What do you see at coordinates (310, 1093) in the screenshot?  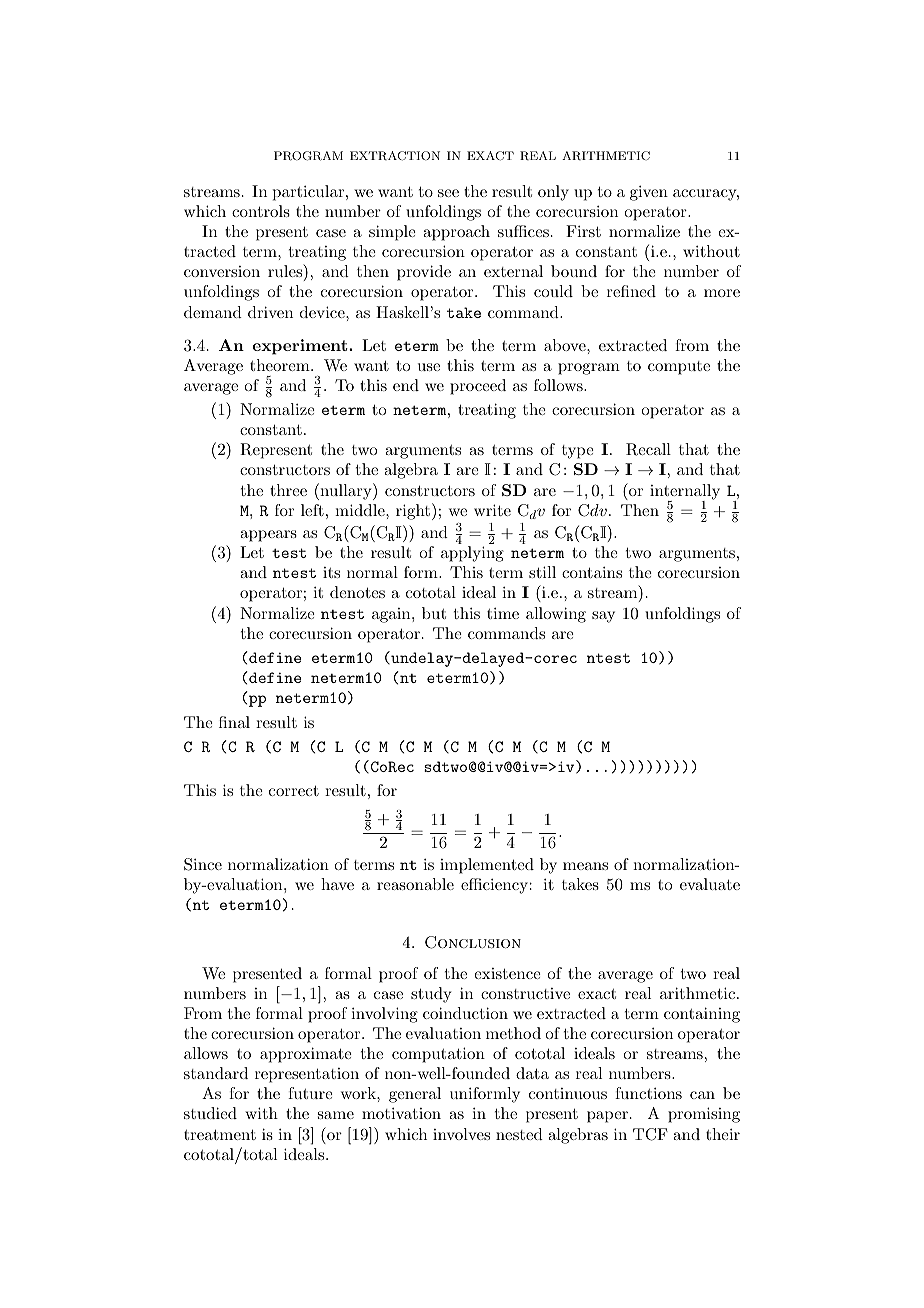 I see `future` at bounding box center [310, 1093].
